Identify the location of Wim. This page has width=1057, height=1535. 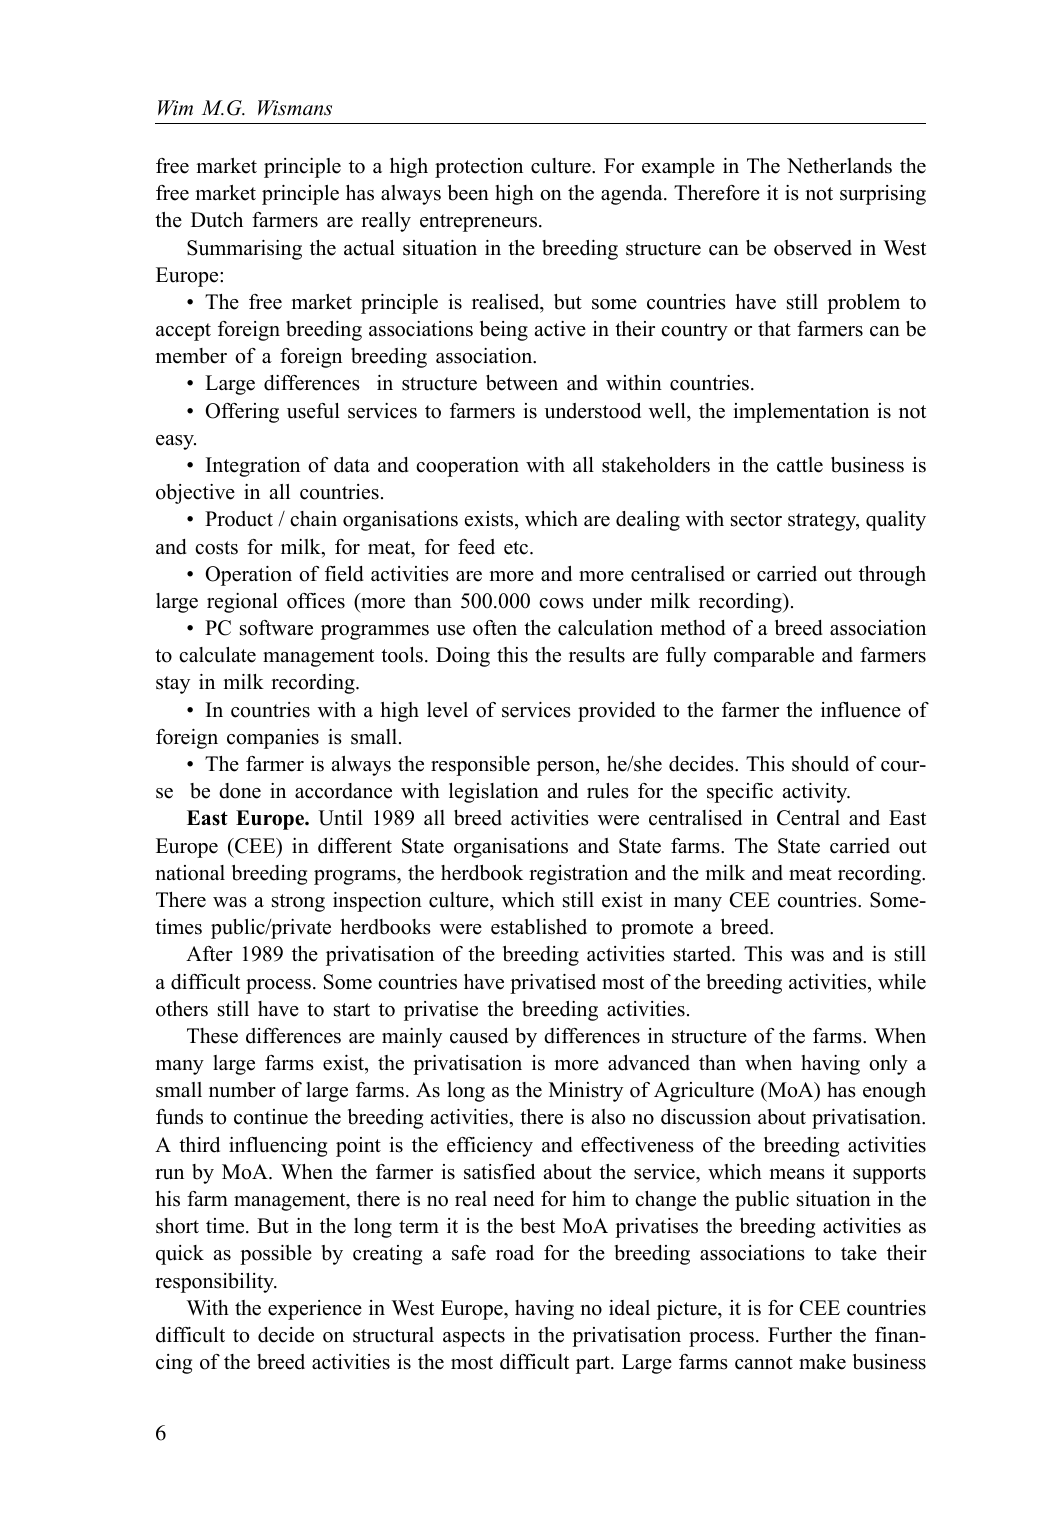
(175, 107).
